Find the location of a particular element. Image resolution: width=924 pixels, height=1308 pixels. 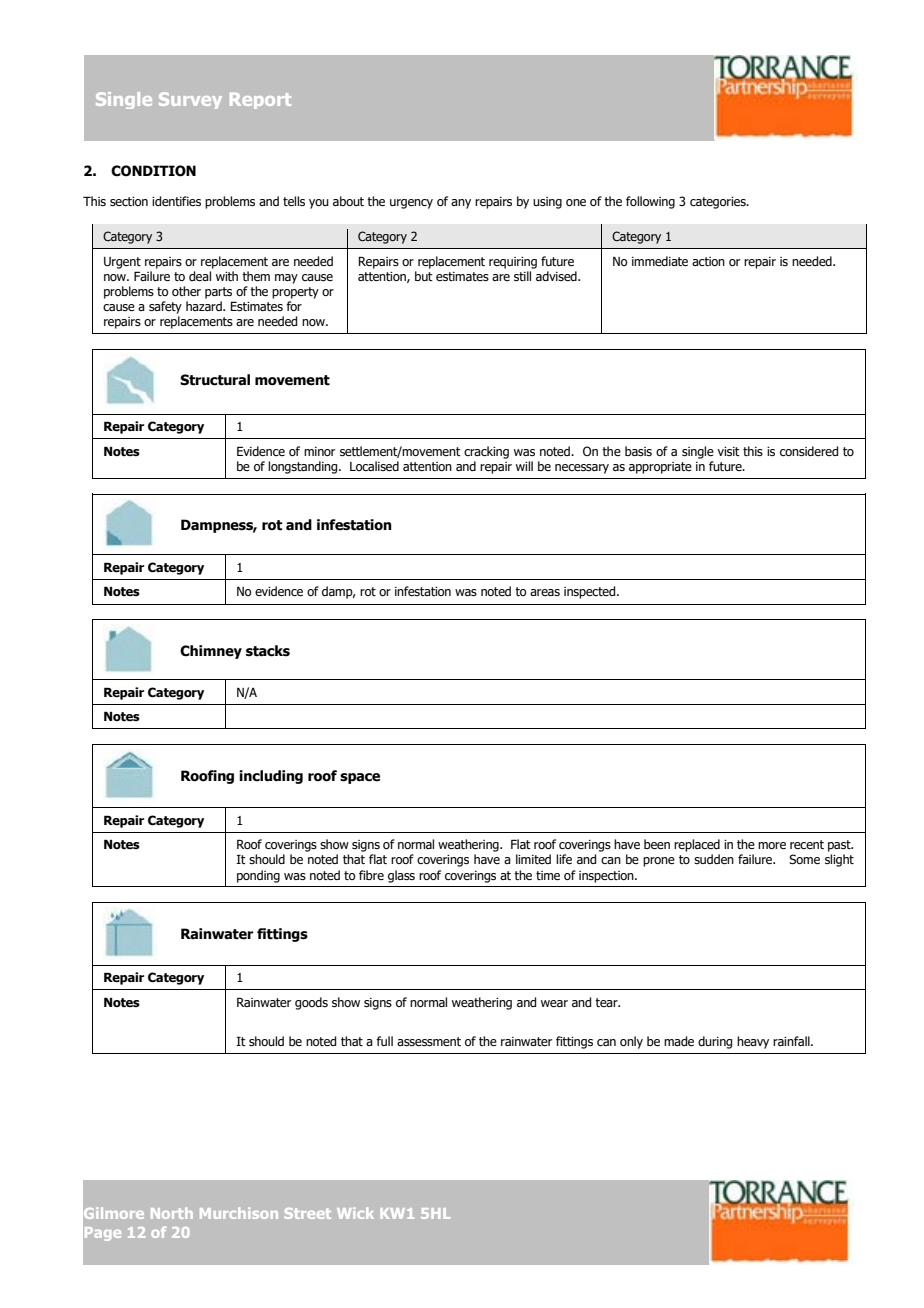

inspected is located at coordinates (591, 592).
